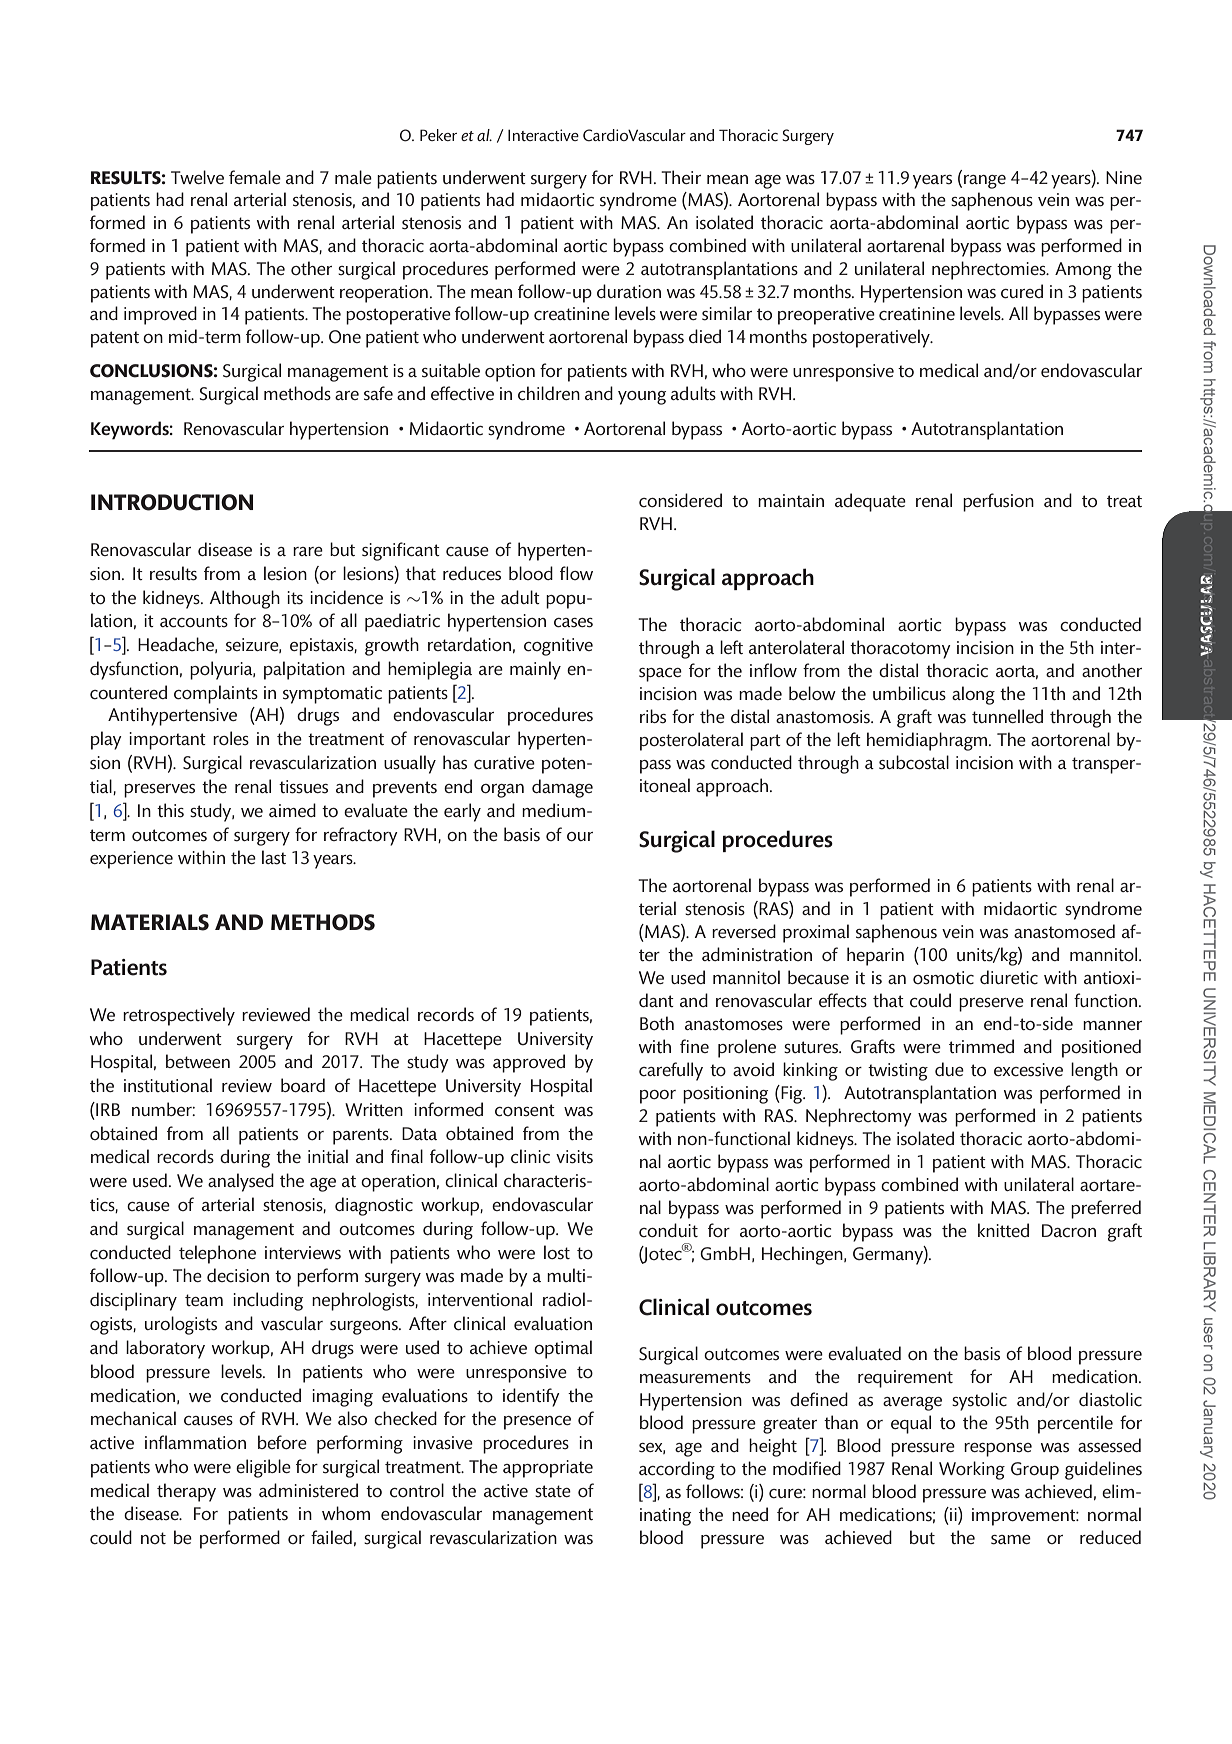  What do you see at coordinates (870, 502) in the document?
I see `adequate` at bounding box center [870, 502].
